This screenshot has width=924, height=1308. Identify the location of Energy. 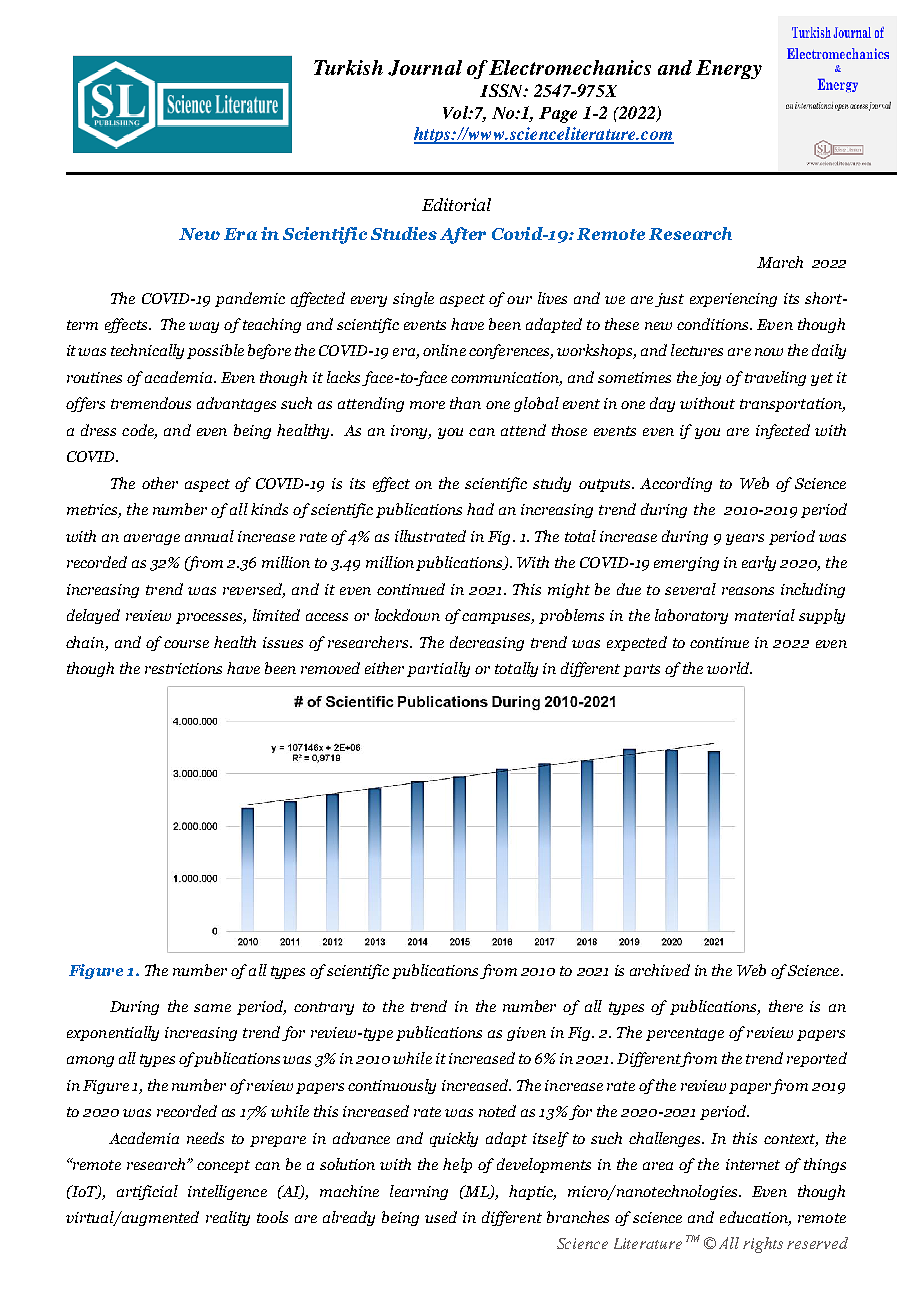
(729, 69).
